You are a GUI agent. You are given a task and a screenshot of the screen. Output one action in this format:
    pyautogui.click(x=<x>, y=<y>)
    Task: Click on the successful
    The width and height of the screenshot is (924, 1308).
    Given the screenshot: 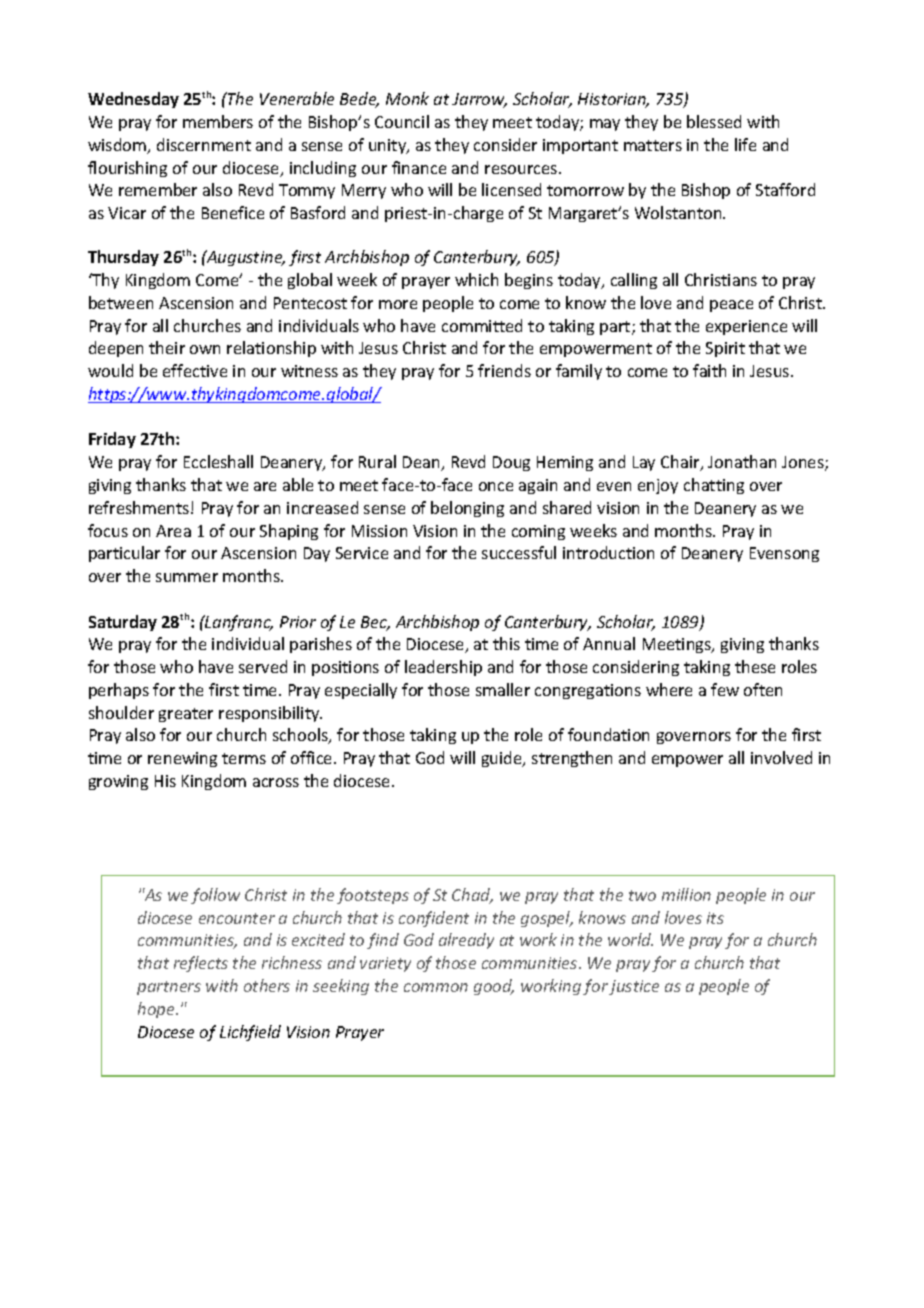 What is the action you would take?
    pyautogui.click(x=519, y=552)
